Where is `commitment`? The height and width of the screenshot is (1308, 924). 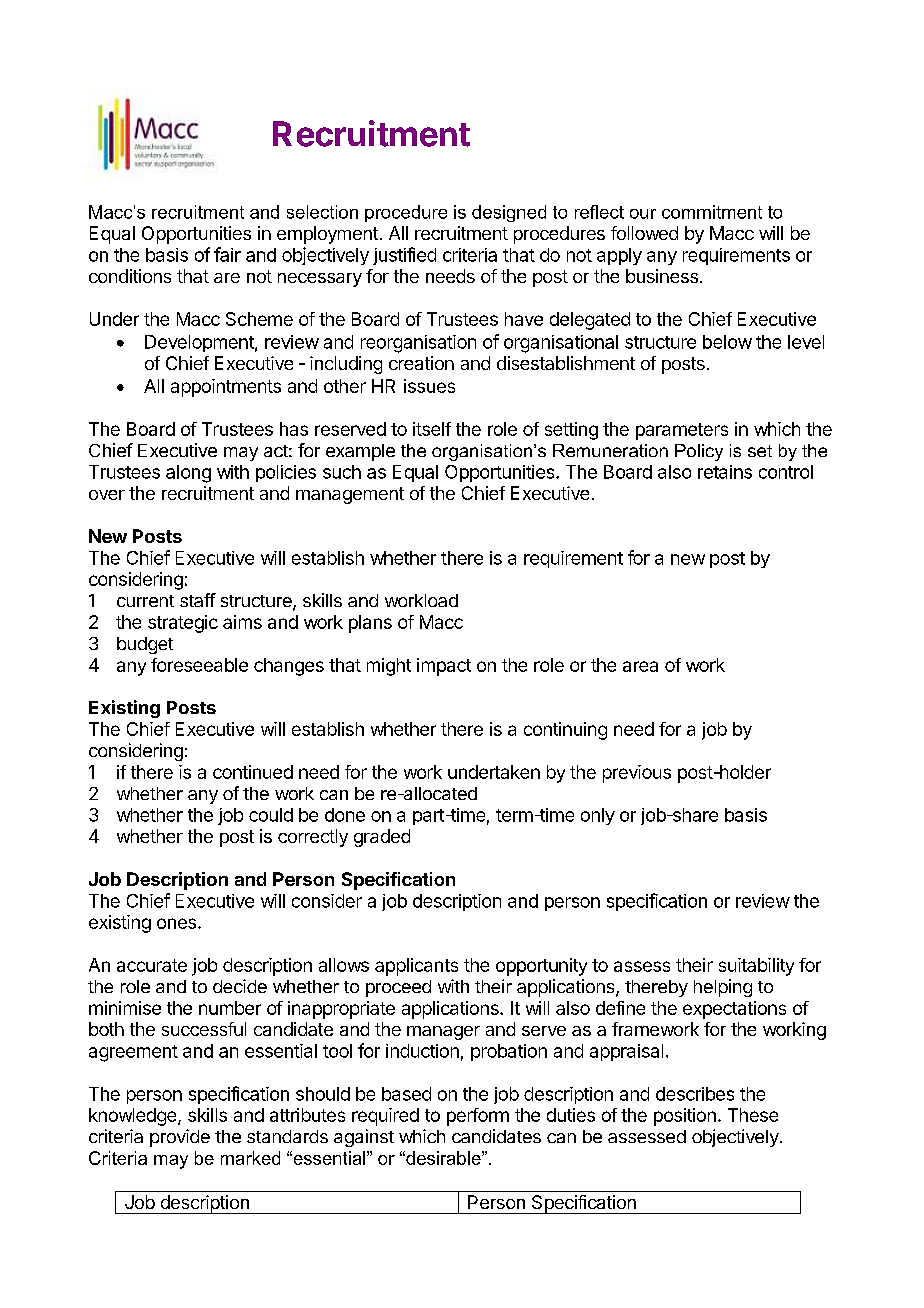
commitment is located at coordinates (712, 212).
